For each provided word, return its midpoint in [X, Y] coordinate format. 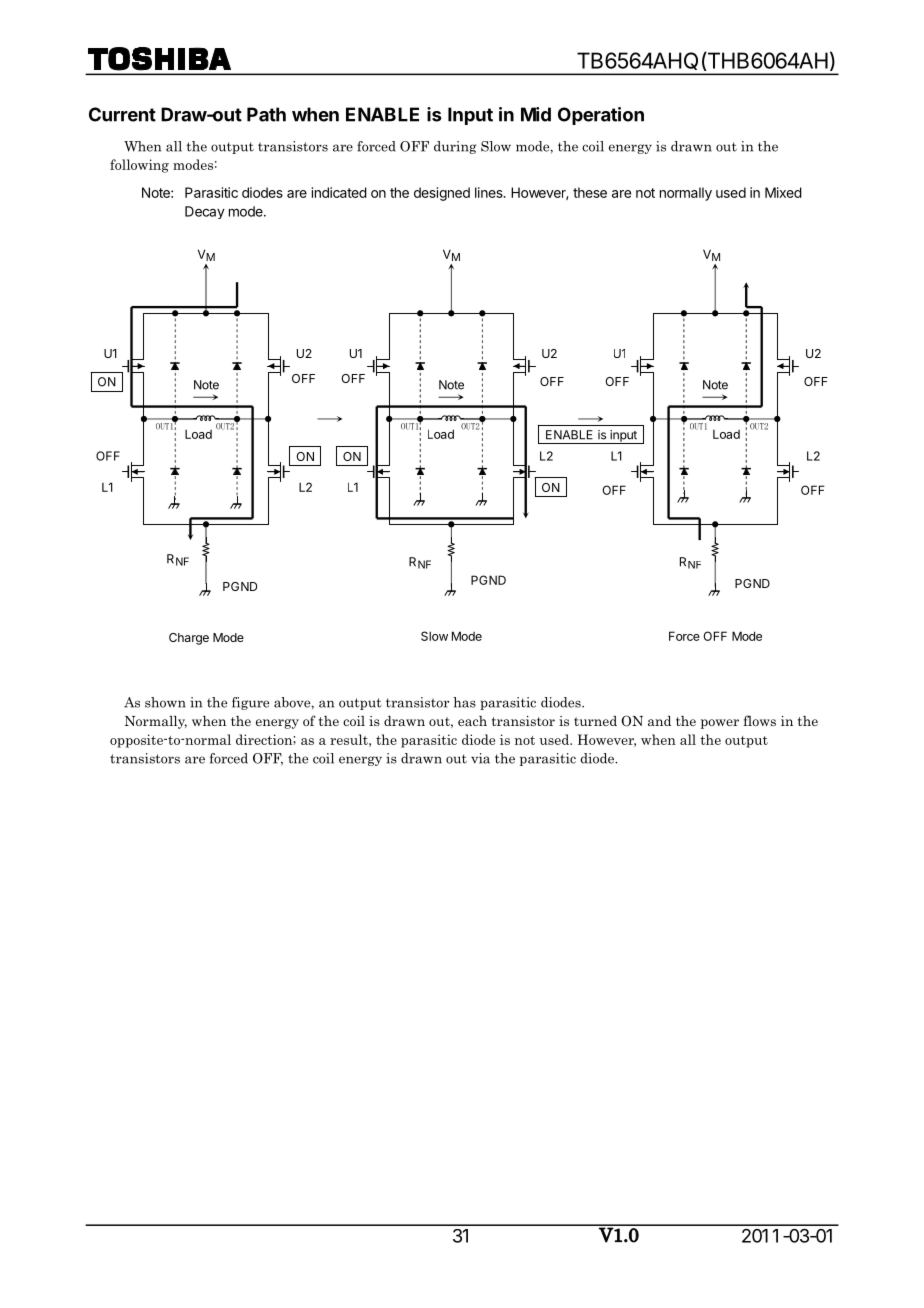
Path [266, 114]
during [455, 147]
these [590, 192]
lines [490, 192]
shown [165, 702]
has [464, 702]
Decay [205, 212]
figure [250, 703]
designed [442, 194]
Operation [601, 116]
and [659, 721]
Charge [189, 639]
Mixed [783, 192]
